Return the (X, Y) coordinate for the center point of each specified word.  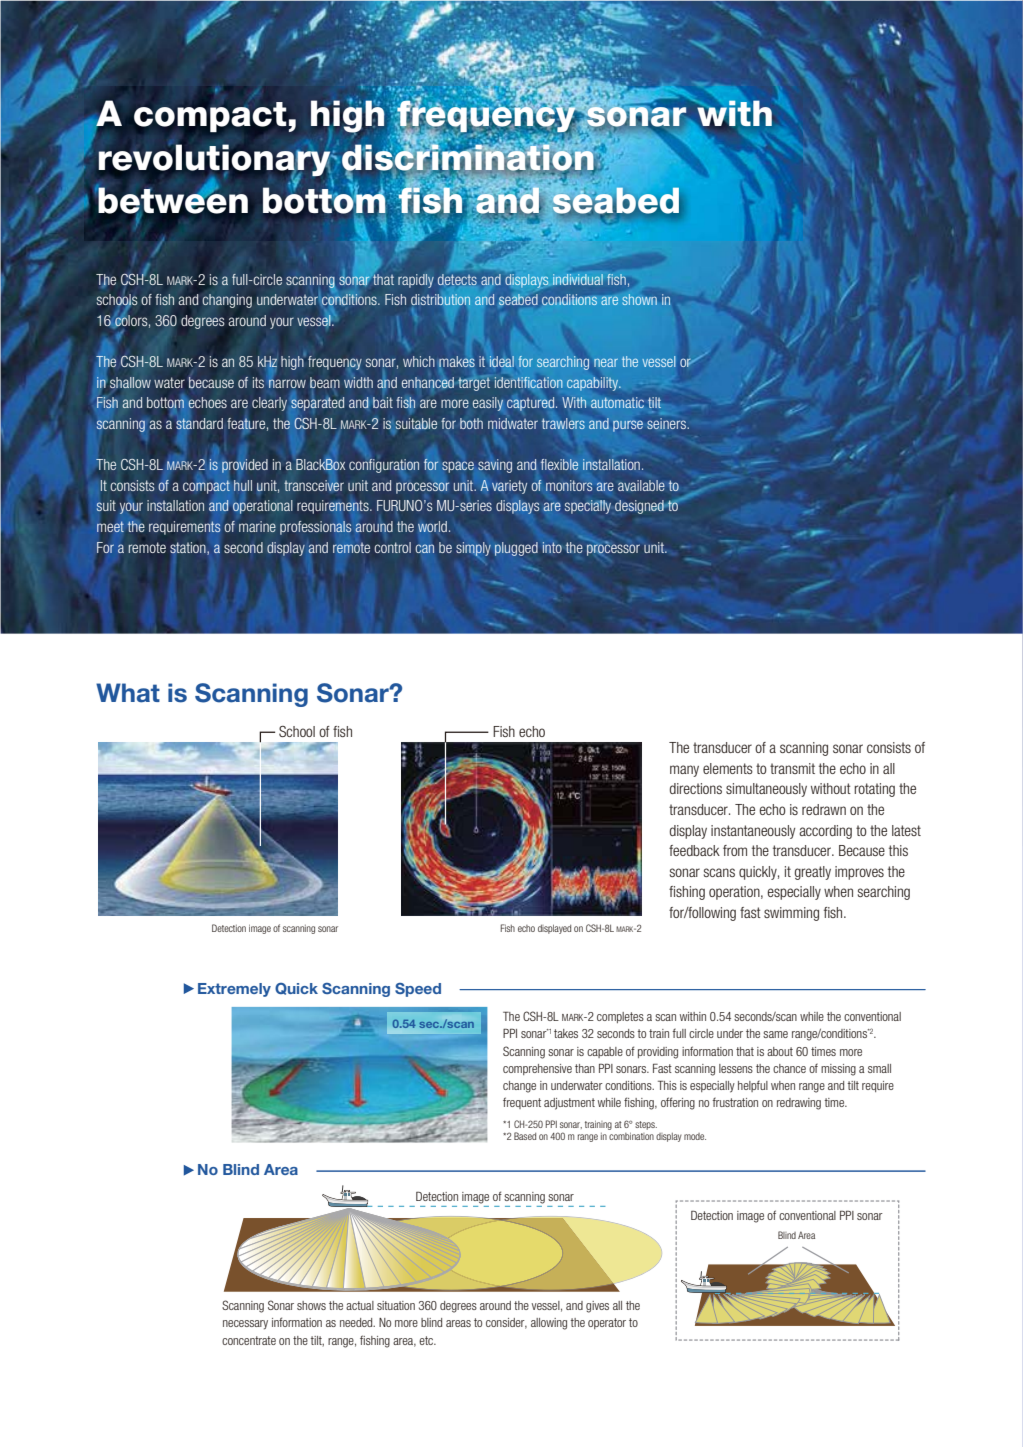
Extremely (234, 990)
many (684, 771)
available (641, 485)
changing (227, 301)
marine (257, 526)
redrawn (824, 809)
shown (639, 299)
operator (607, 1323)
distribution (441, 299)
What (128, 693)
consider (506, 1323)
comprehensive (537, 1069)
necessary (245, 1325)
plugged (516, 549)
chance (789, 1068)
